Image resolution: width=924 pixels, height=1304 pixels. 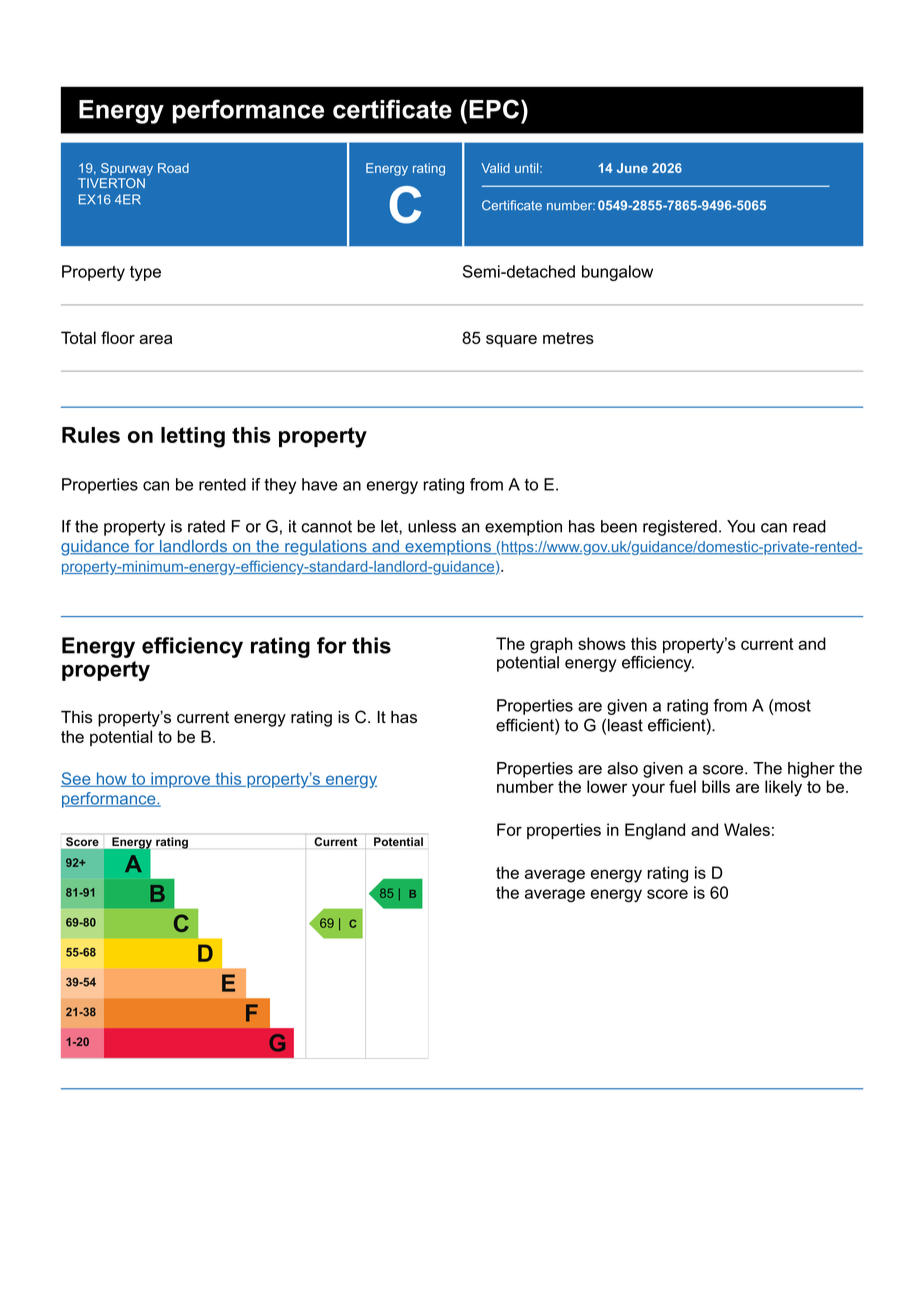 What do you see at coordinates (568, 338) in the image?
I see `metres` at bounding box center [568, 338].
